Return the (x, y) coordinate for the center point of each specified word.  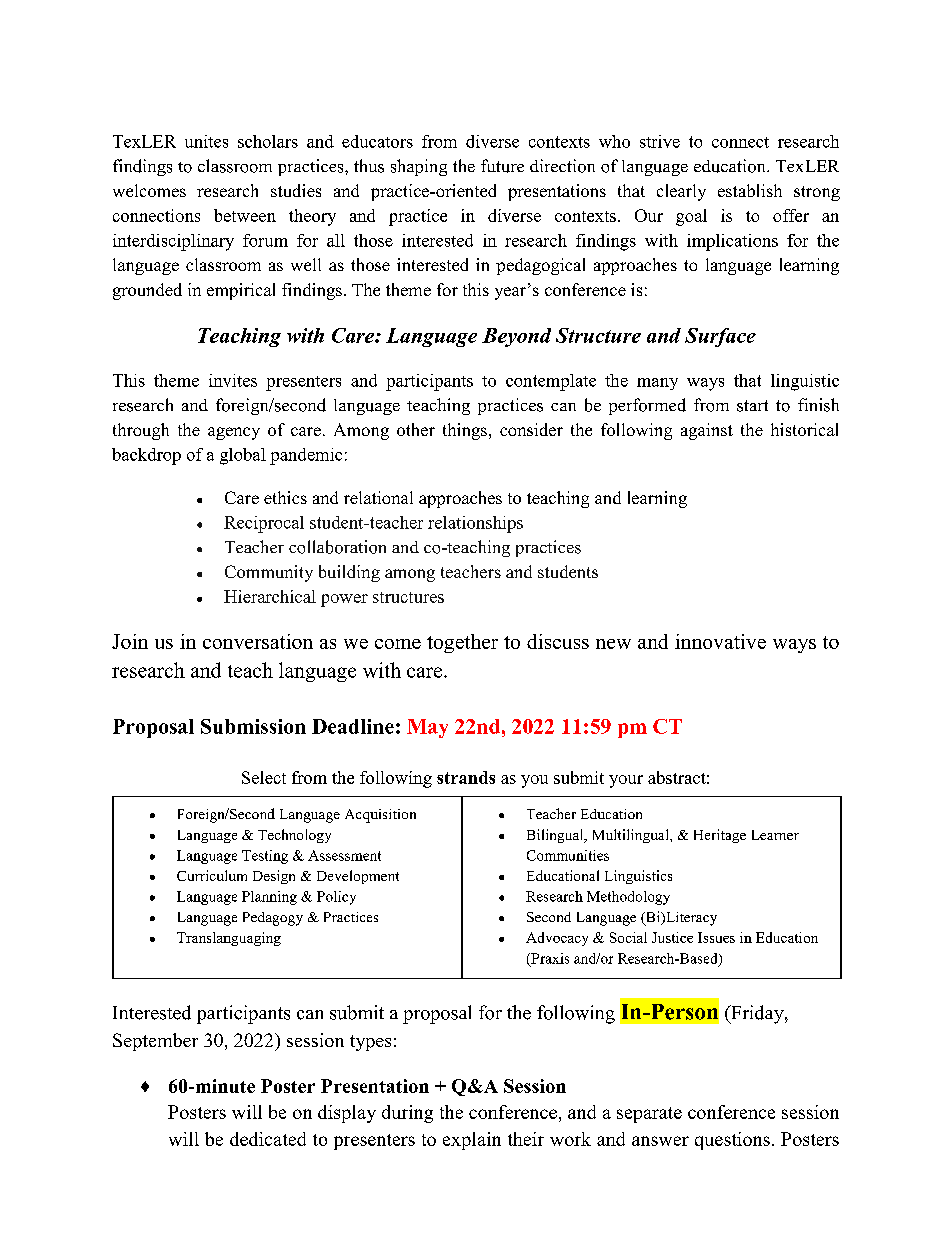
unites (206, 141)
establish (750, 190)
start (752, 406)
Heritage (720, 836)
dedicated (268, 1139)
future (502, 166)
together (462, 643)
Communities (568, 855)
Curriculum (212, 875)
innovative (720, 641)
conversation (258, 641)
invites (233, 380)
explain (472, 1141)
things (465, 431)
